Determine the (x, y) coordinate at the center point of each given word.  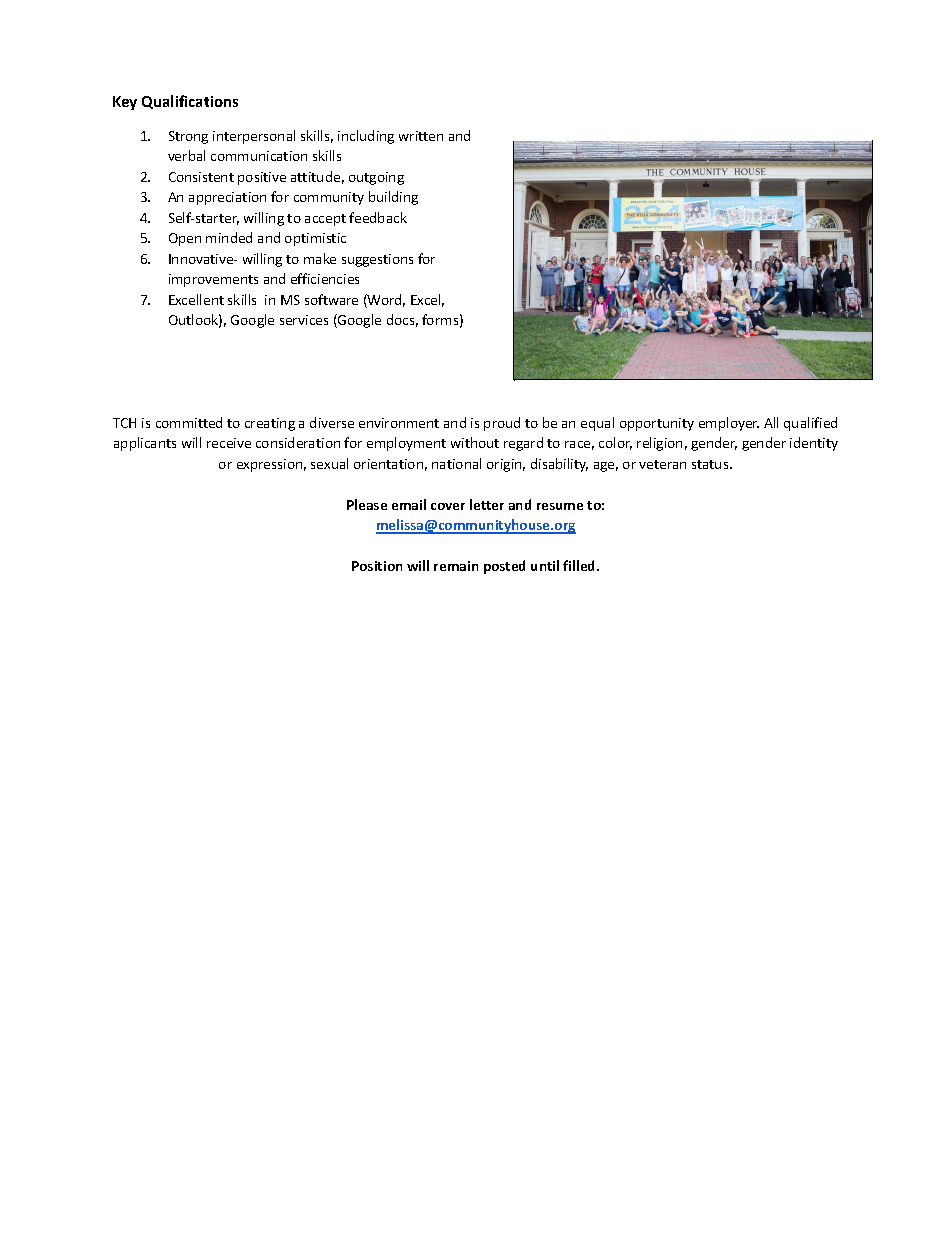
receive (229, 443)
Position (377, 566)
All (771, 422)
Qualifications (190, 102)
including (366, 137)
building (393, 198)
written (421, 136)
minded (229, 237)
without (475, 442)
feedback (378, 217)
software (331, 299)
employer (729, 424)
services (304, 320)
